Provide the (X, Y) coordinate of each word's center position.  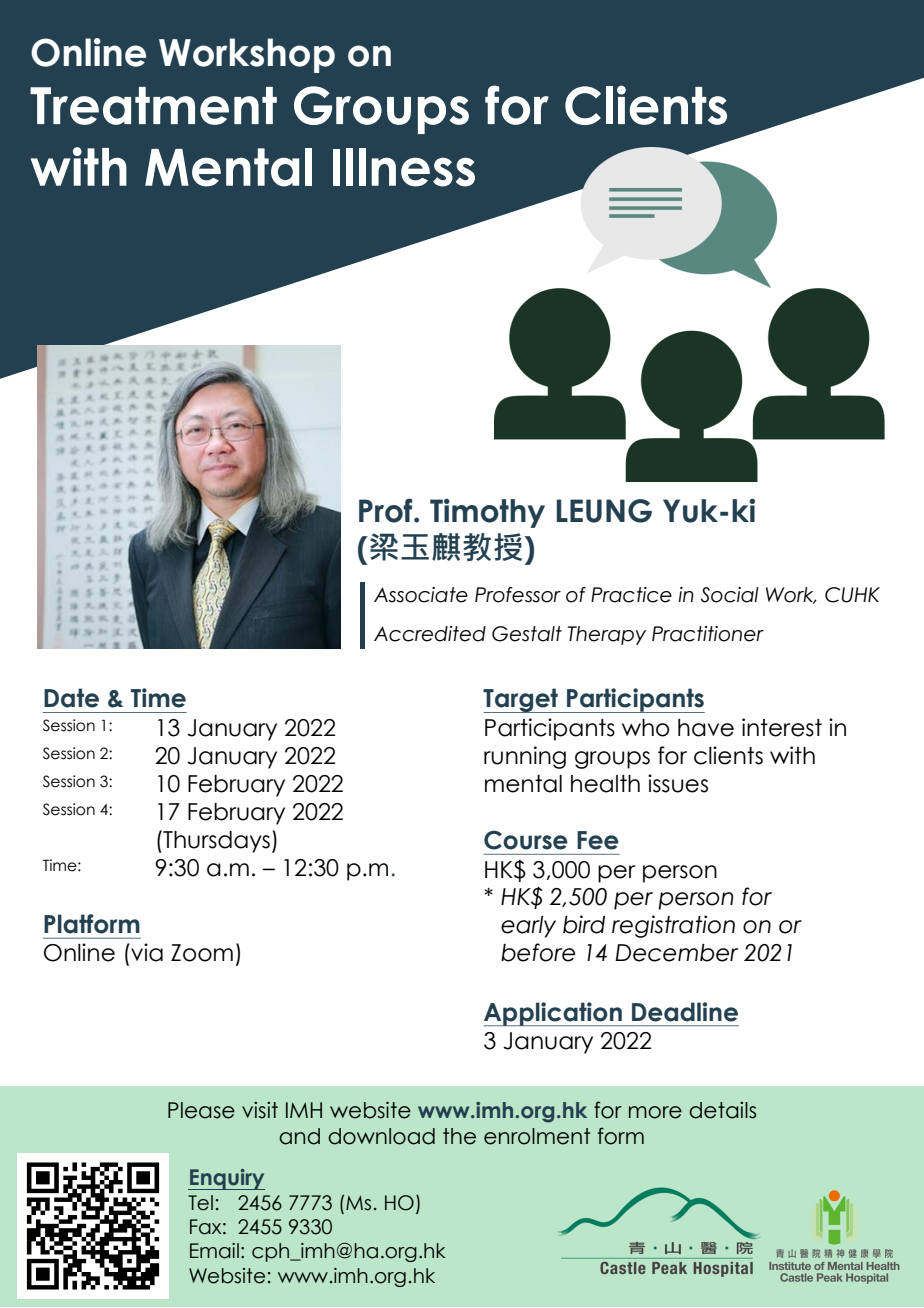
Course (526, 840)
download (381, 1136)
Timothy (487, 513)
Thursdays (215, 841)
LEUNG (604, 511)
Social (730, 595)
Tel (200, 1203)
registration (673, 926)
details (722, 1110)
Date (71, 698)
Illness (404, 167)
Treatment (153, 106)
